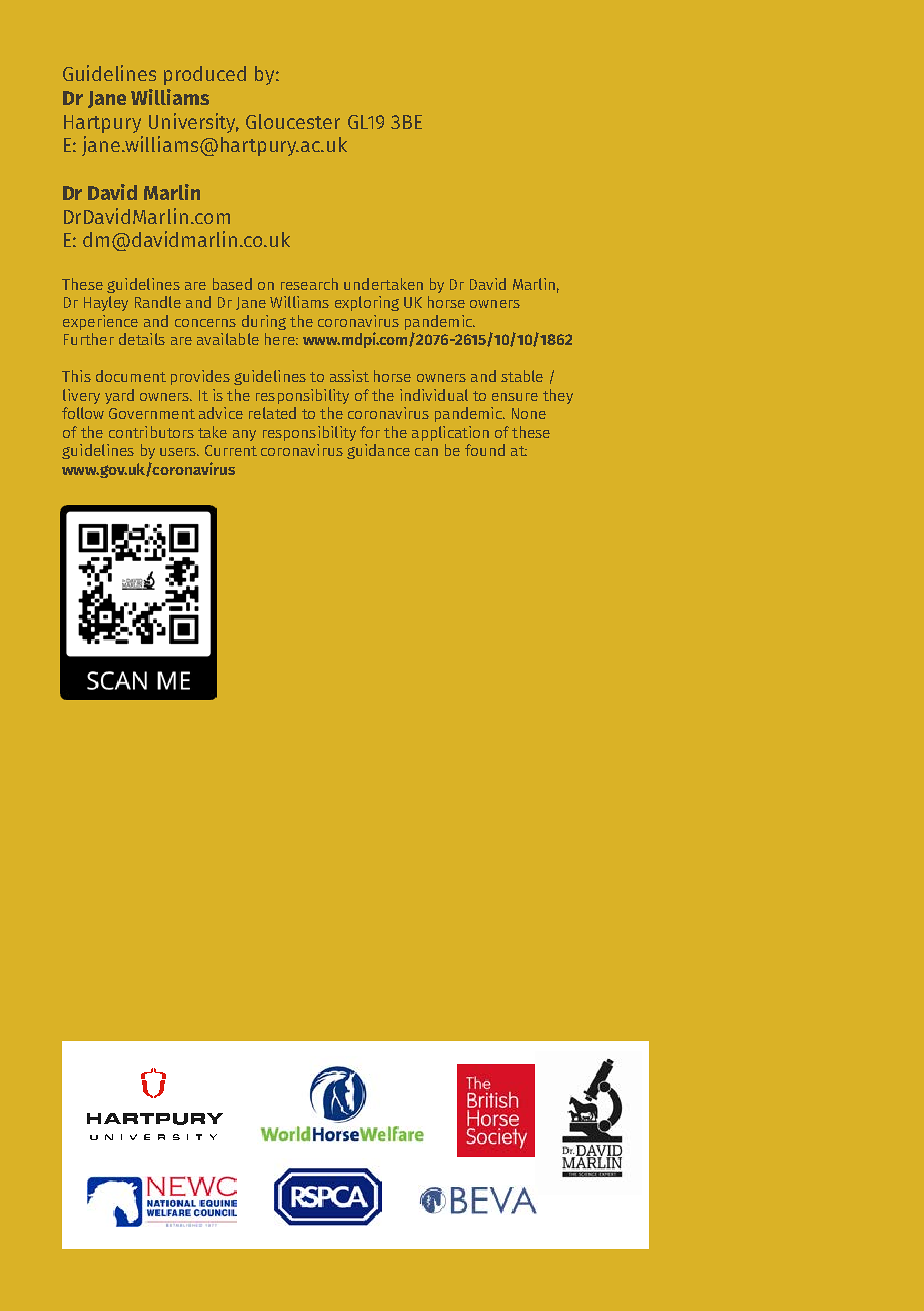  Describe the element at coordinates (205, 75) in the screenshot. I see `produced` at that location.
